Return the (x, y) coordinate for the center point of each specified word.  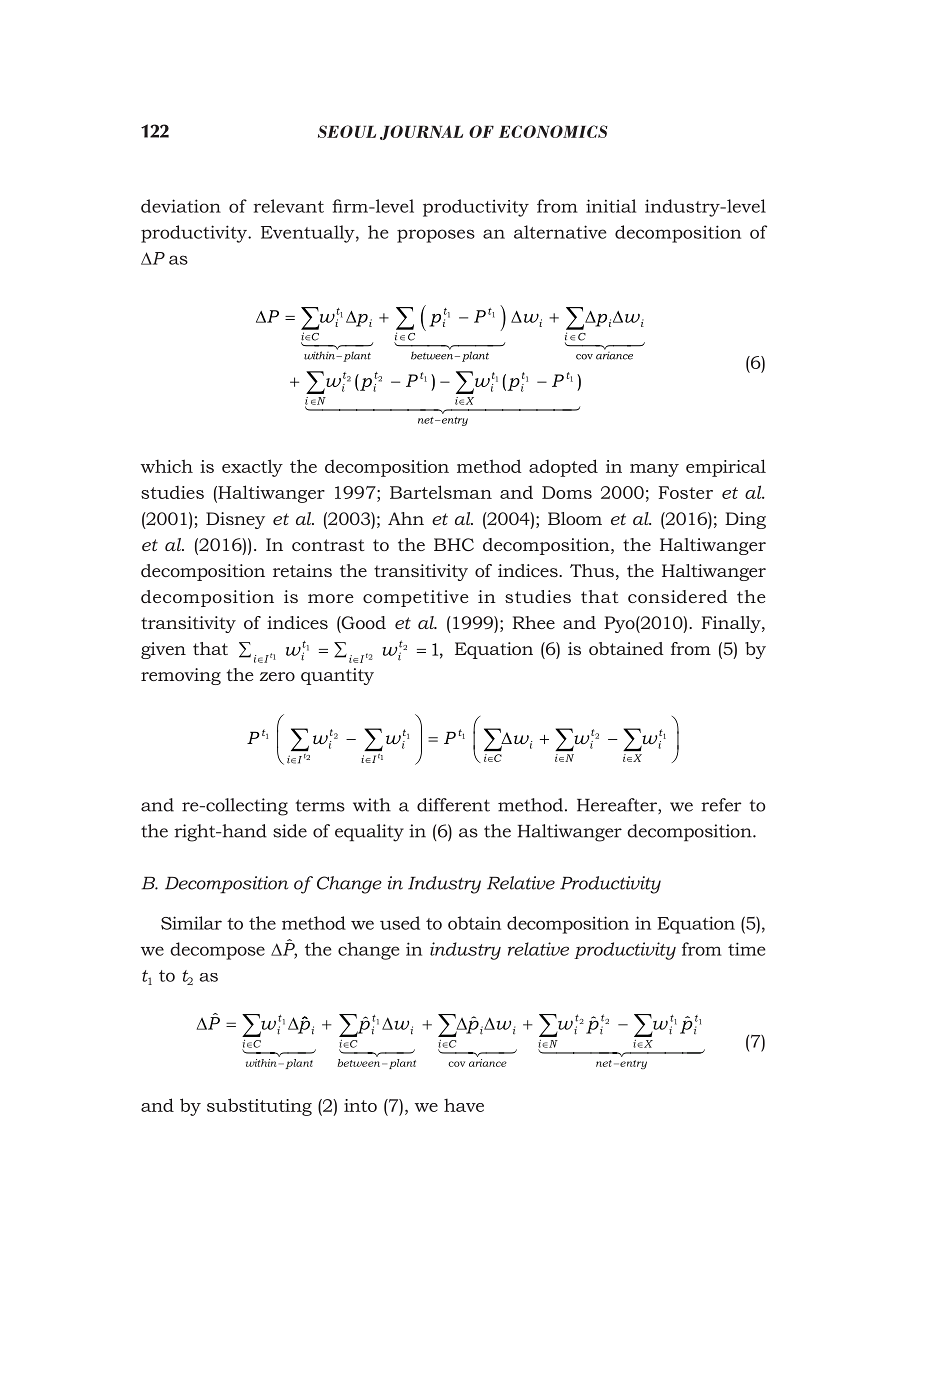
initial (611, 206)
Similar (191, 923)
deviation (181, 206)
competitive (416, 598)
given (163, 650)
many (654, 470)
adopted (563, 468)
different (453, 805)
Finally (732, 624)
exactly (252, 468)
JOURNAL (421, 132)
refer (721, 805)
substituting (259, 1107)
